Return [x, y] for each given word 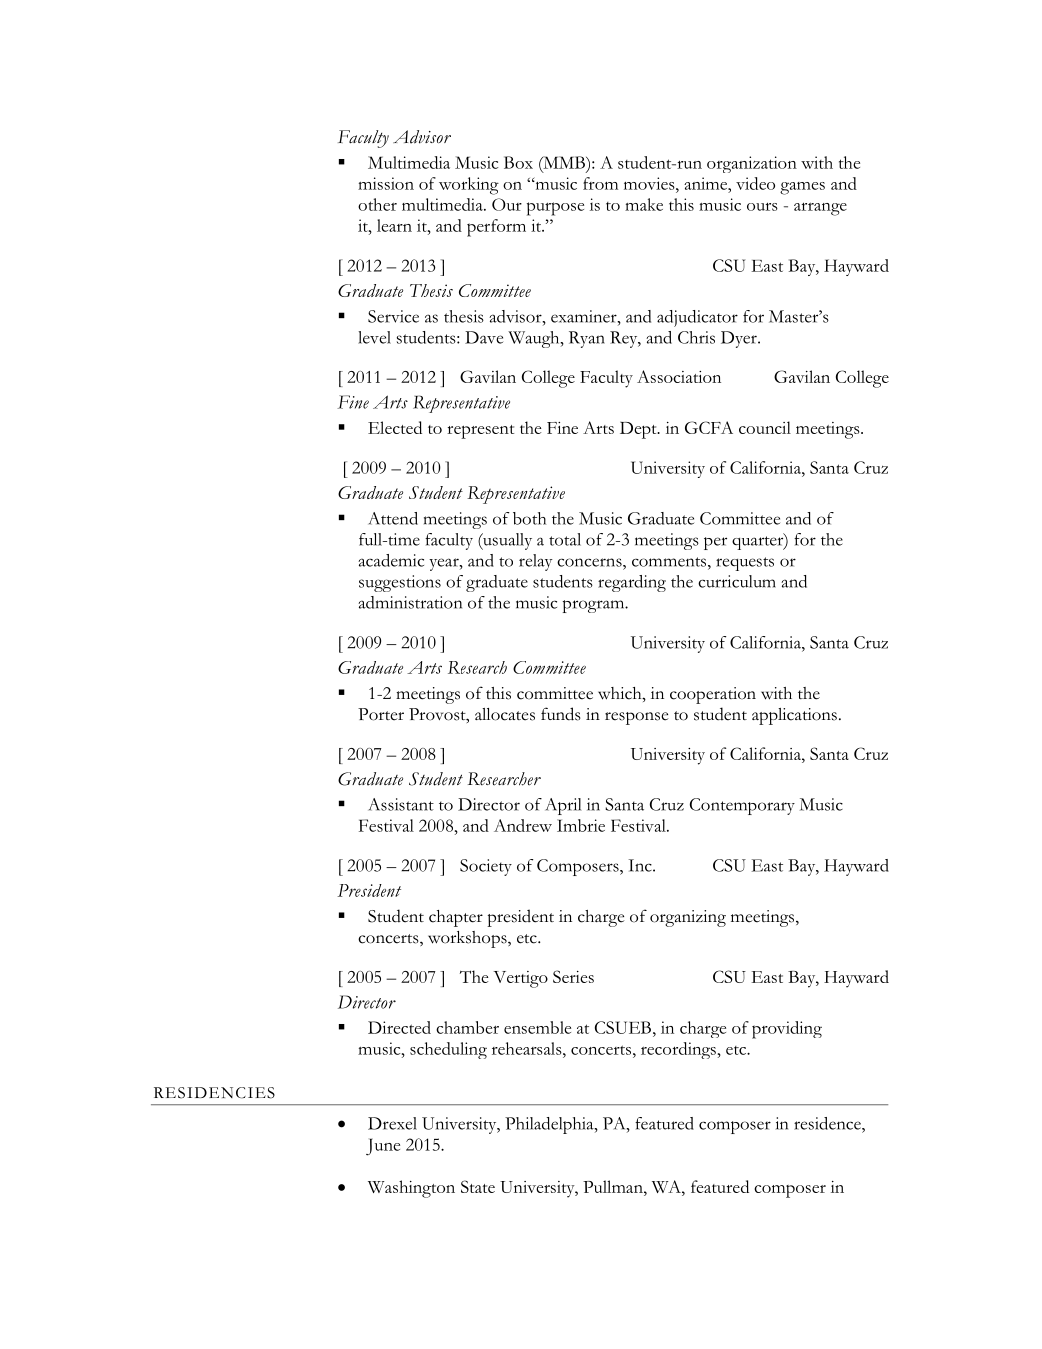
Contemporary [742, 806]
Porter [381, 714]
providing [787, 1030]
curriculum [737, 581]
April [563, 806]
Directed [399, 1027]
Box [518, 162]
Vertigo [520, 979]
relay [536, 562]
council [765, 427]
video [755, 183]
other [377, 204]
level [374, 337]
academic [391, 560]
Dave [484, 337]
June [383, 1147]
